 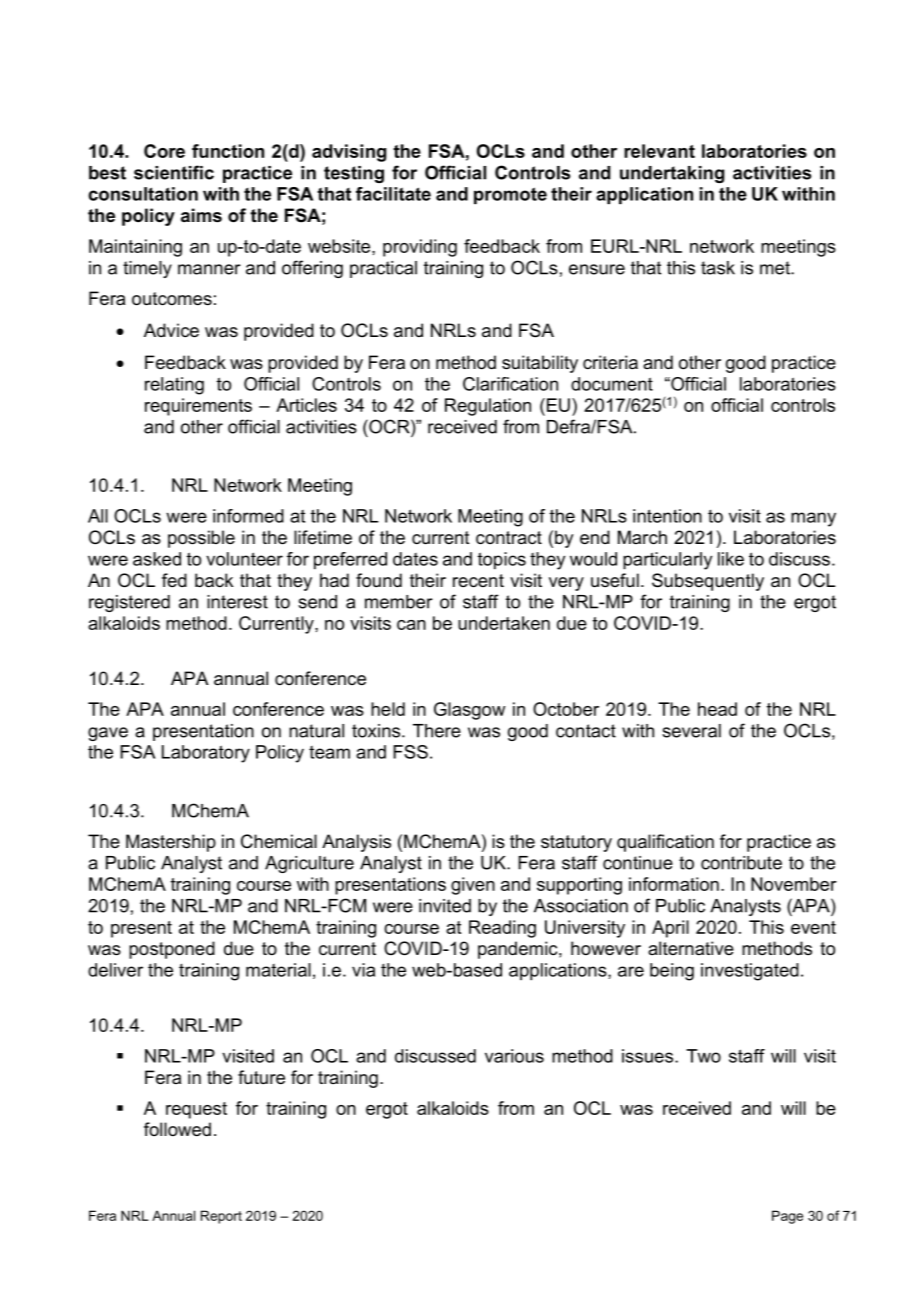 What do you see at coordinates (221, 1217) in the screenshot?
I see `Report` at bounding box center [221, 1217].
